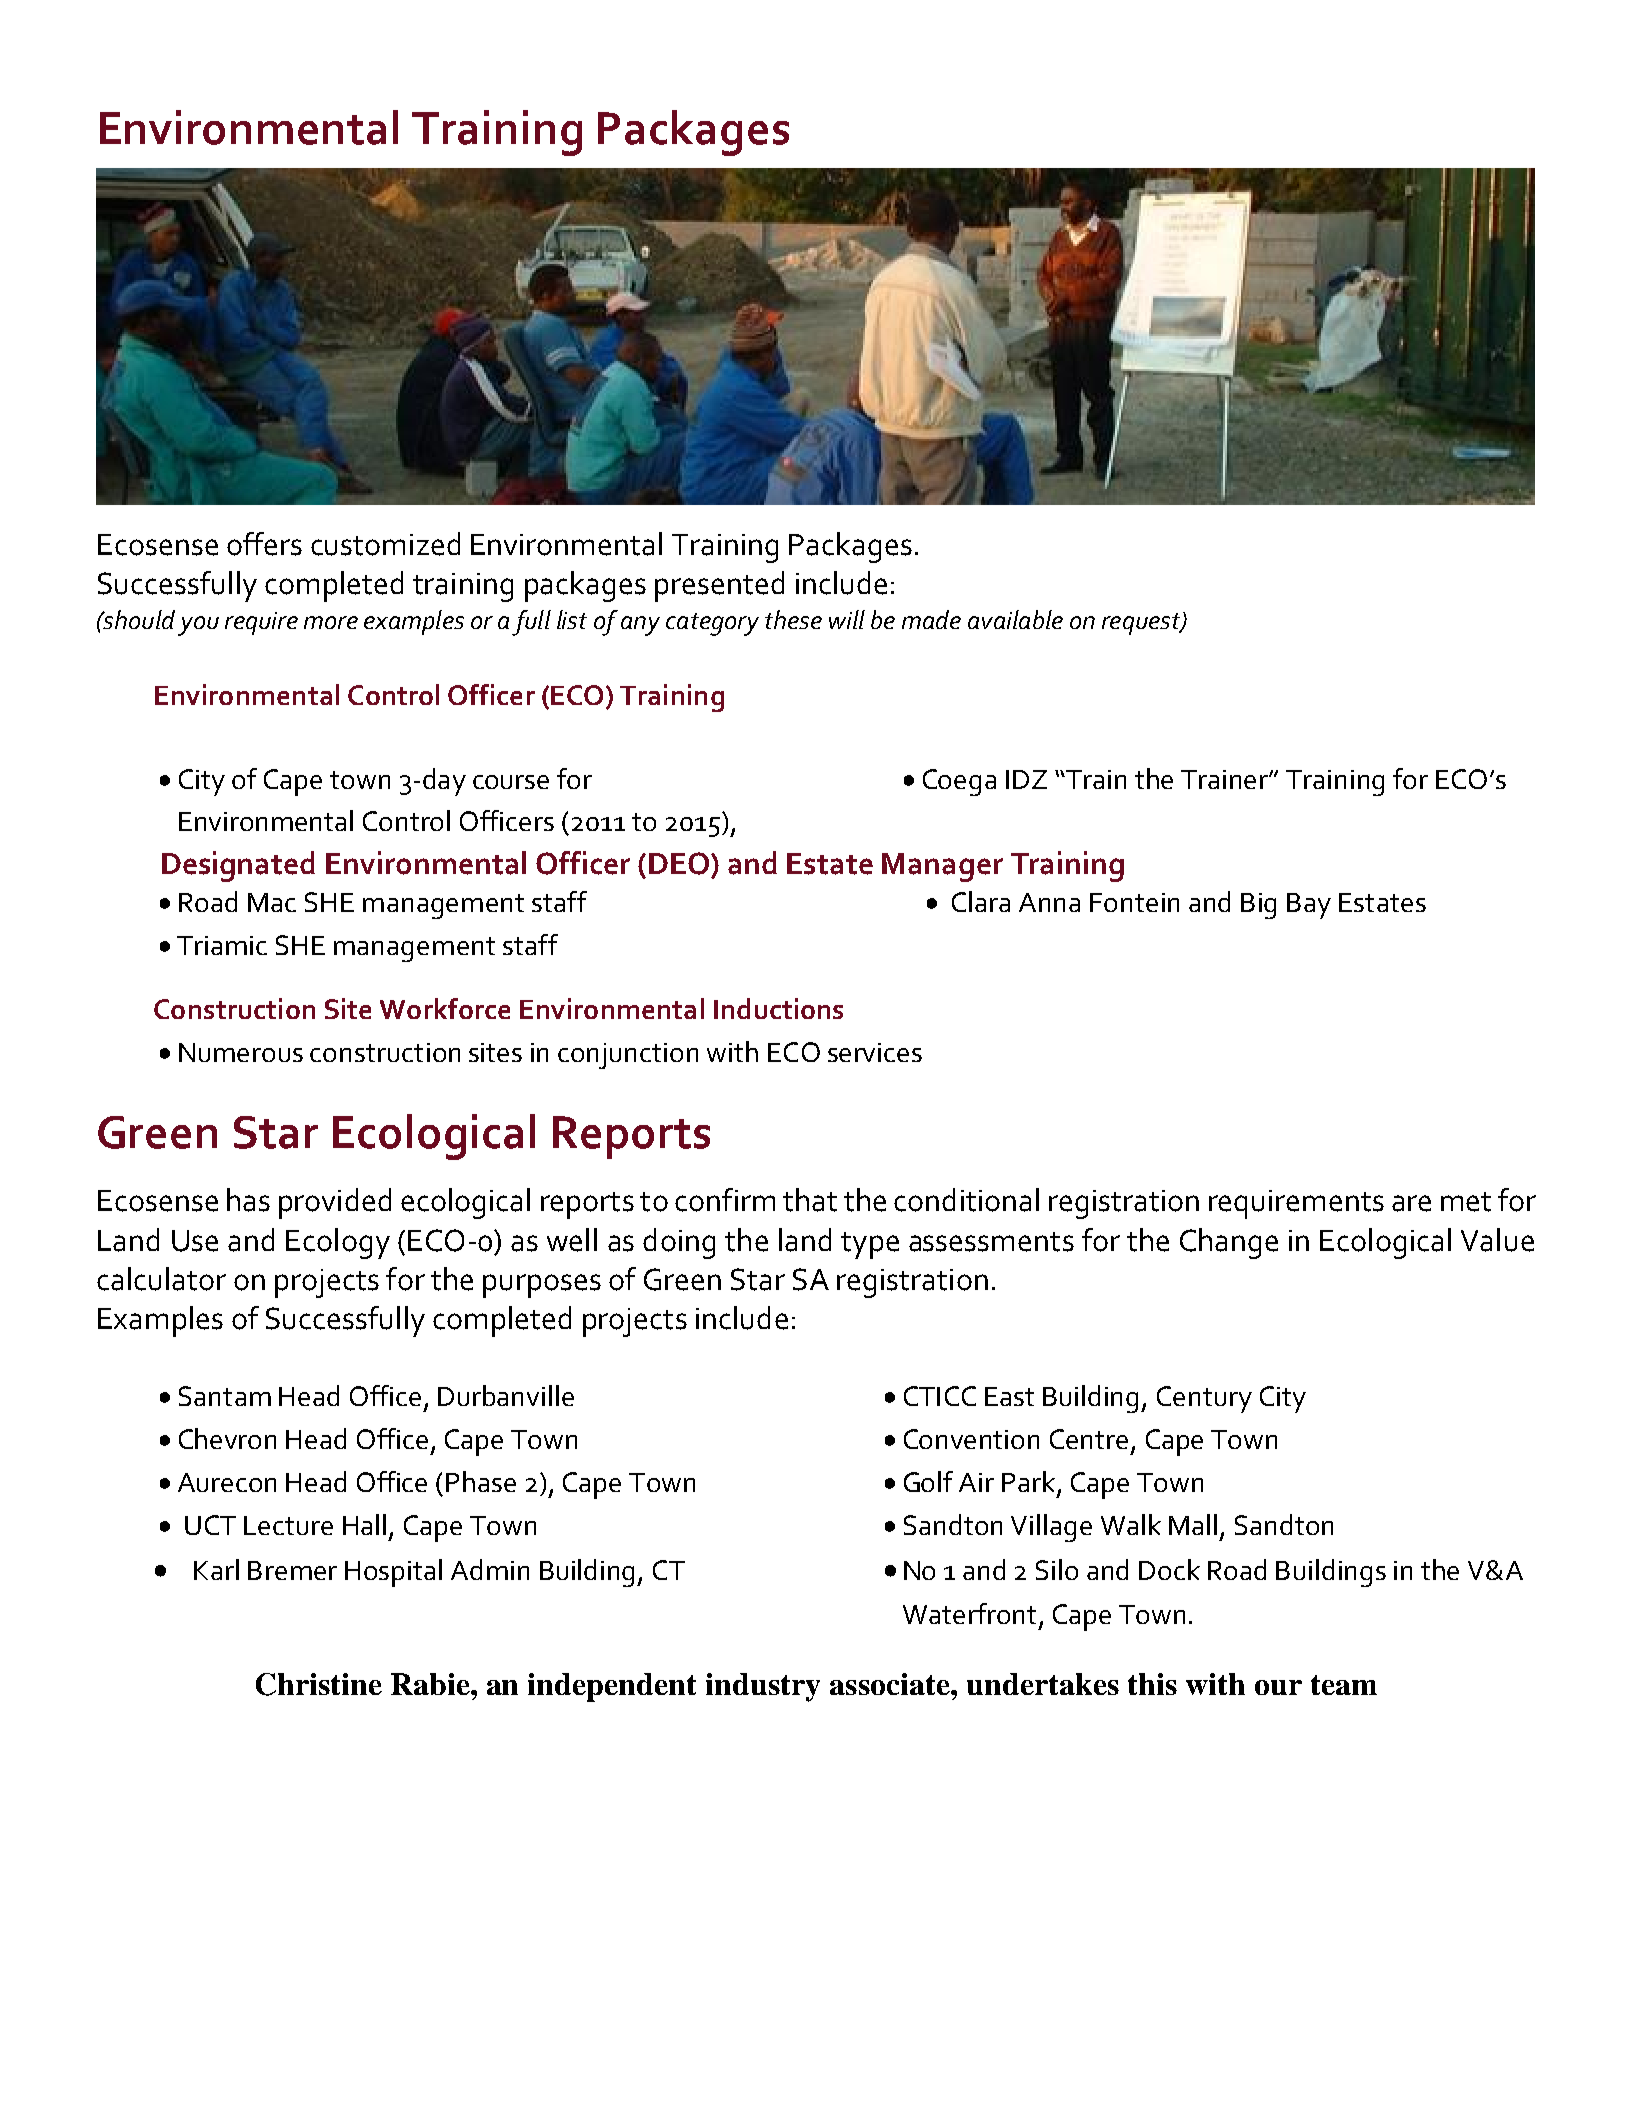  Describe the element at coordinates (1309, 906) in the screenshot. I see `Bay` at that location.
